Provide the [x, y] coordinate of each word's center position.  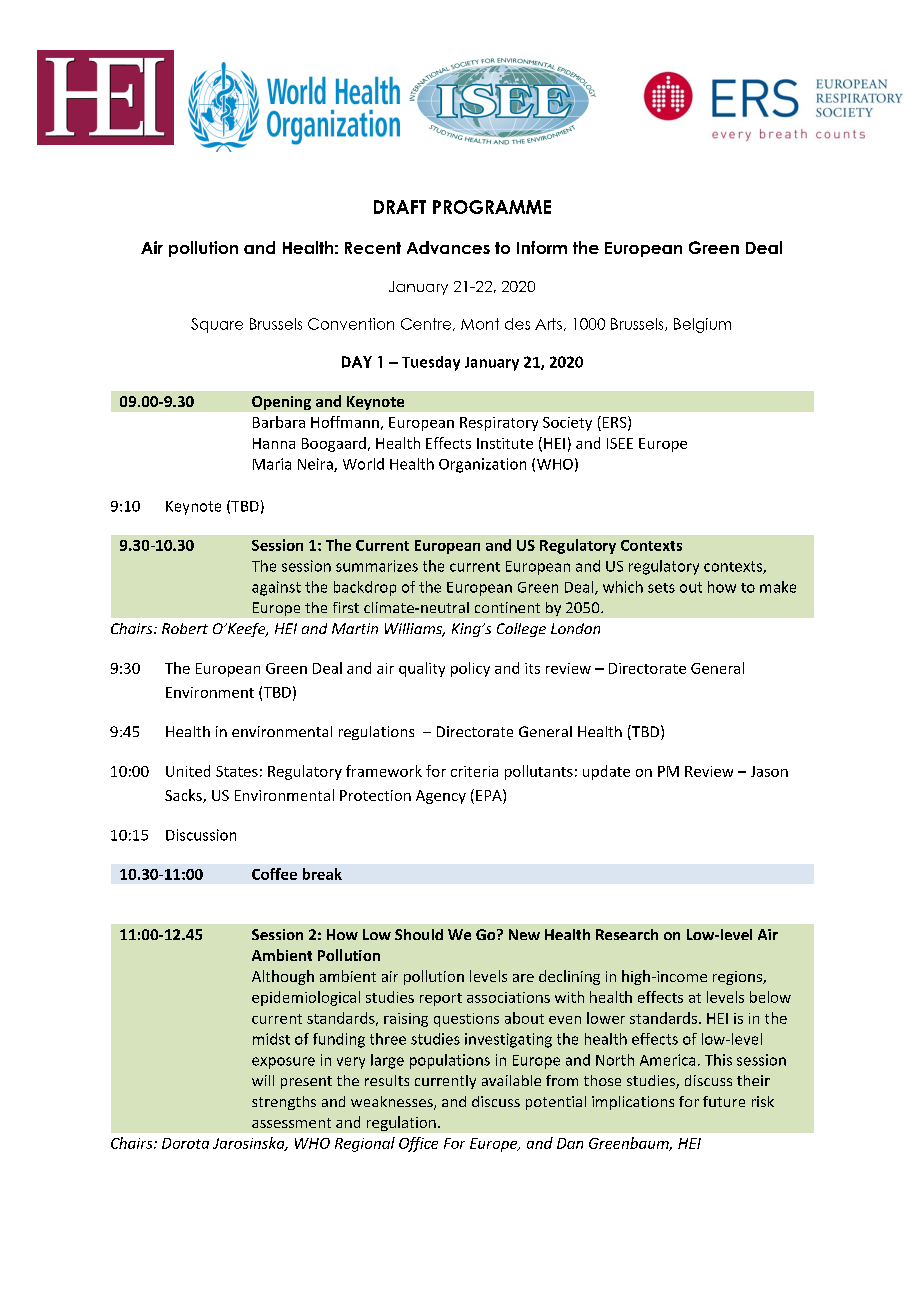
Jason [769, 771]
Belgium [702, 325]
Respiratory [499, 424]
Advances [448, 247]
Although [283, 977]
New [524, 934]
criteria [474, 771]
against [276, 588]
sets [661, 588]
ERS [616, 423]
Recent [373, 248]
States [237, 771]
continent [507, 607]
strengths [284, 1103]
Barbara [279, 422]
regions [738, 978]
